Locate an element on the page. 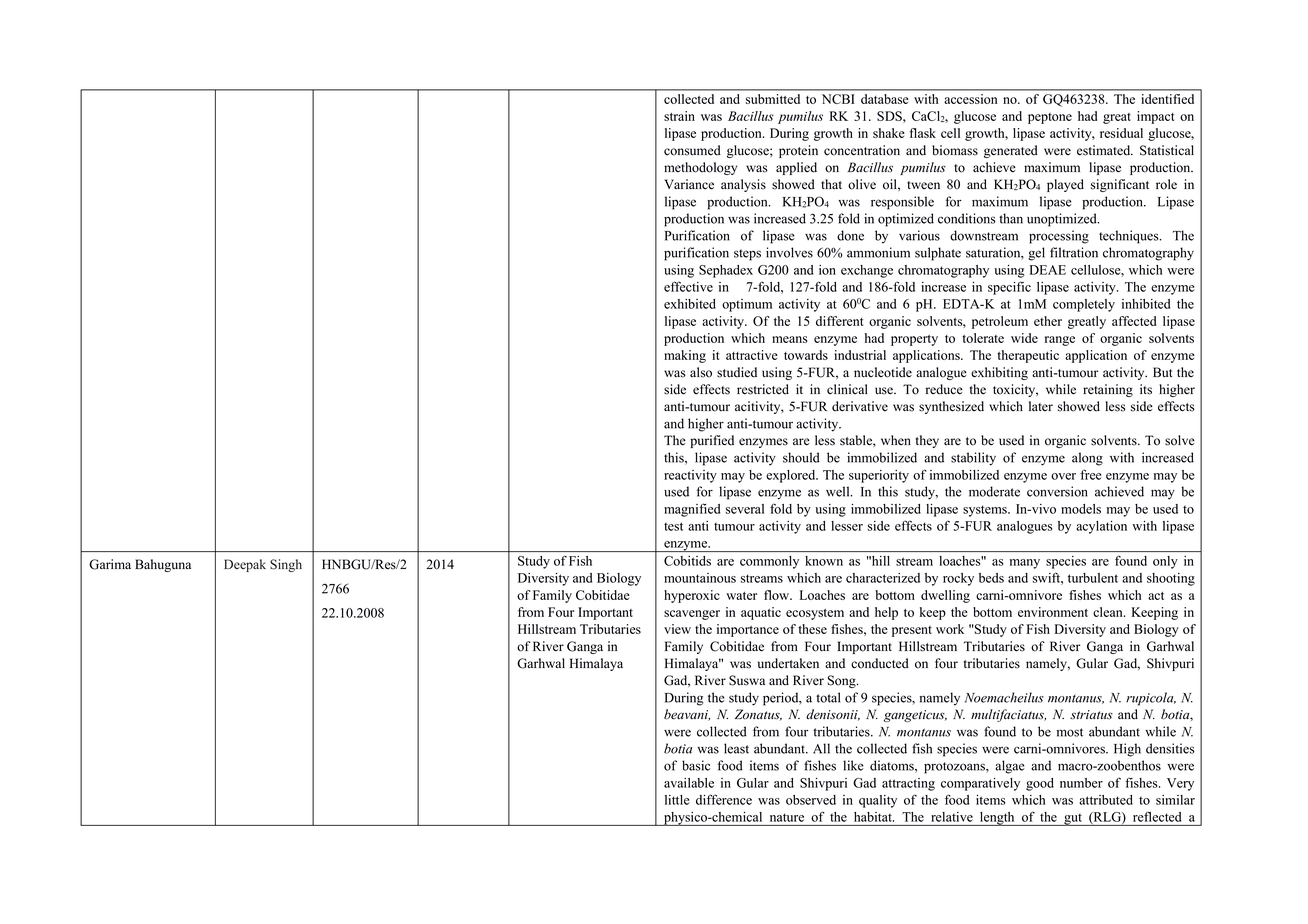  purified is located at coordinates (712, 441).
